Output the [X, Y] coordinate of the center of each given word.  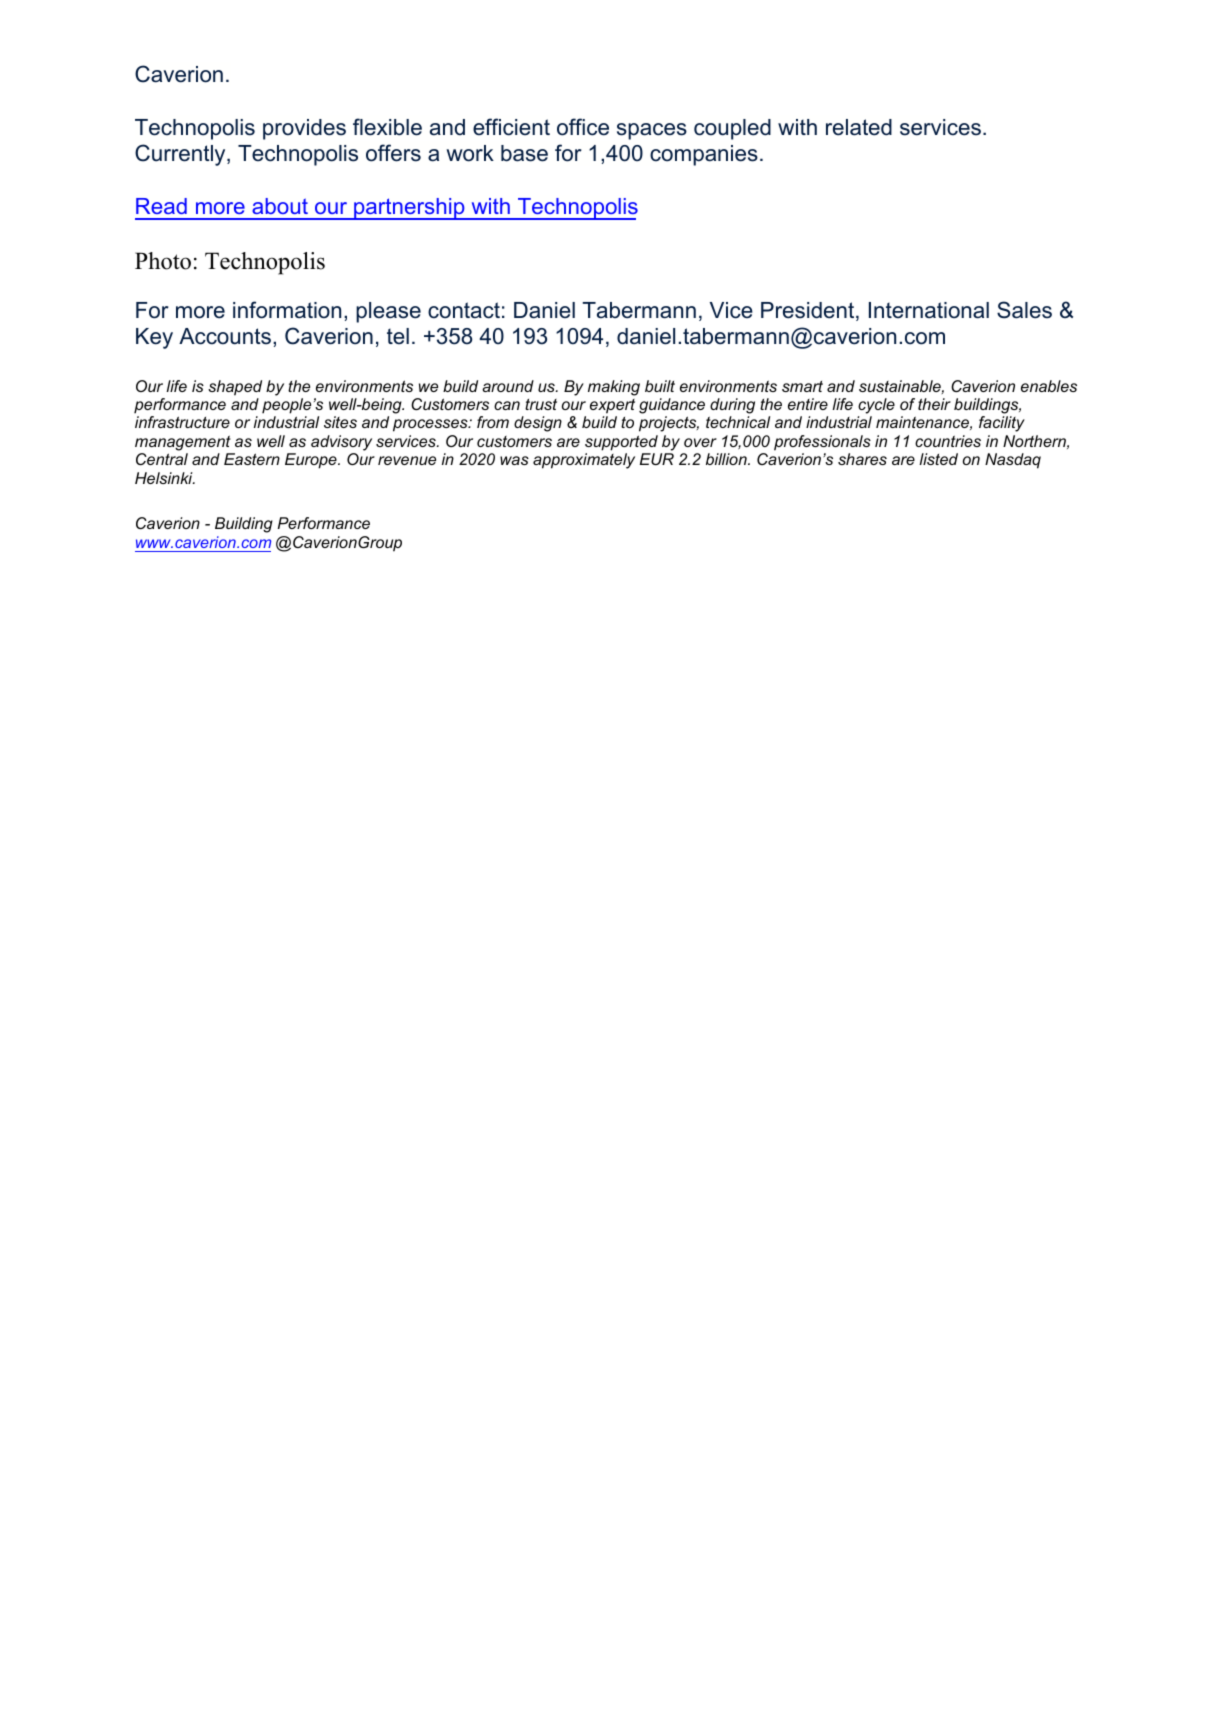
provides [304, 129]
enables [1049, 386]
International [929, 310]
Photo [163, 261]
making [614, 388]
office [583, 127]
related [859, 127]
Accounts [225, 336]
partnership [409, 209]
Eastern [252, 459]
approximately [584, 461]
